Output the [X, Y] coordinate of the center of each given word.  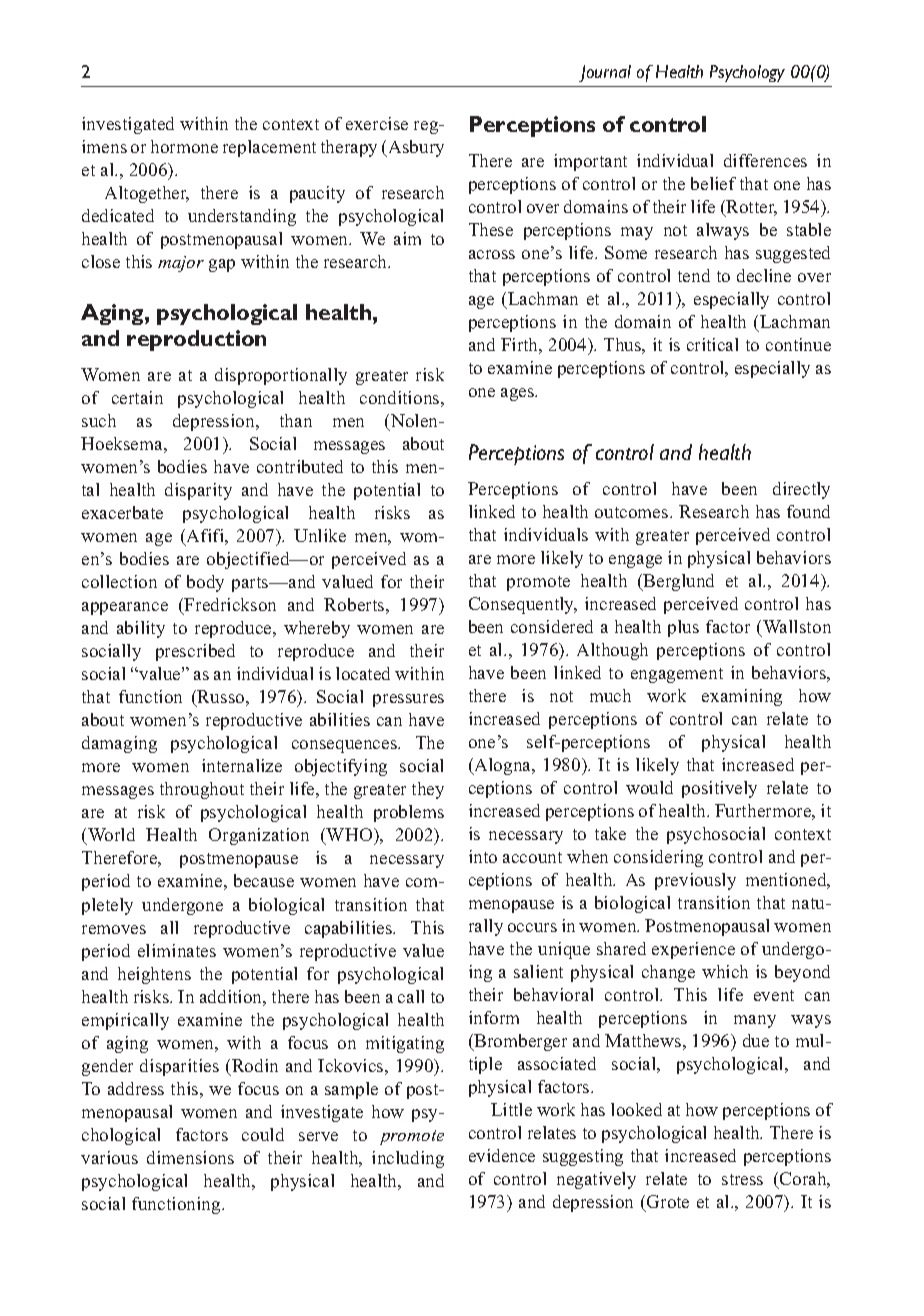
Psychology [747, 73]
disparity [198, 491]
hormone [184, 146]
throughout [202, 790]
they [428, 790]
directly [801, 490]
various [109, 1157]
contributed [300, 466]
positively [719, 789]
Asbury [415, 148]
